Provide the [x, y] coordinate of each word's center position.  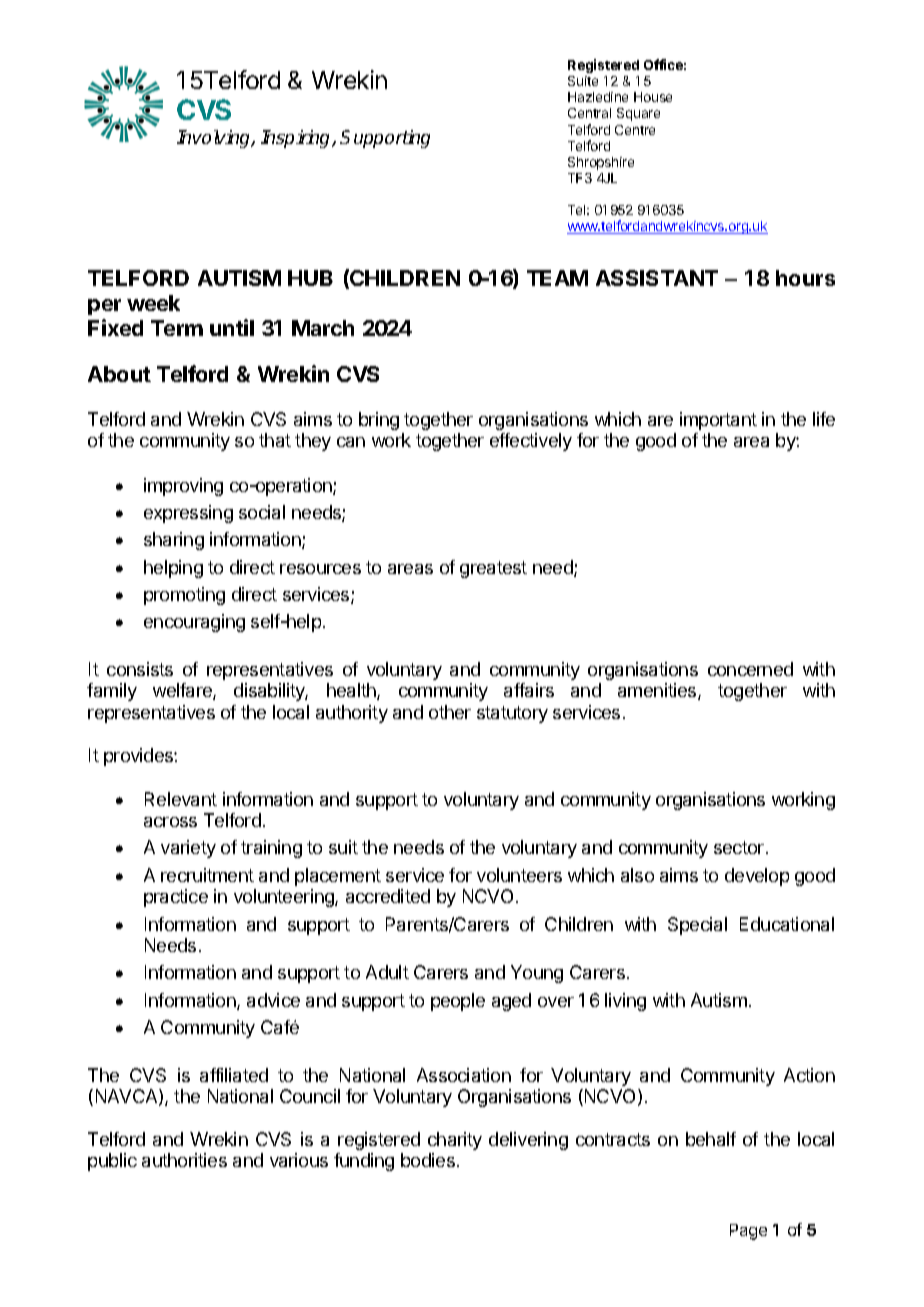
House [653, 97]
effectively [531, 442]
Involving [215, 139]
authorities [184, 1160]
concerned [750, 669]
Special [697, 926]
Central [589, 113]
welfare [183, 691]
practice [176, 898]
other [450, 712]
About [119, 374]
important [718, 421]
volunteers [519, 875]
